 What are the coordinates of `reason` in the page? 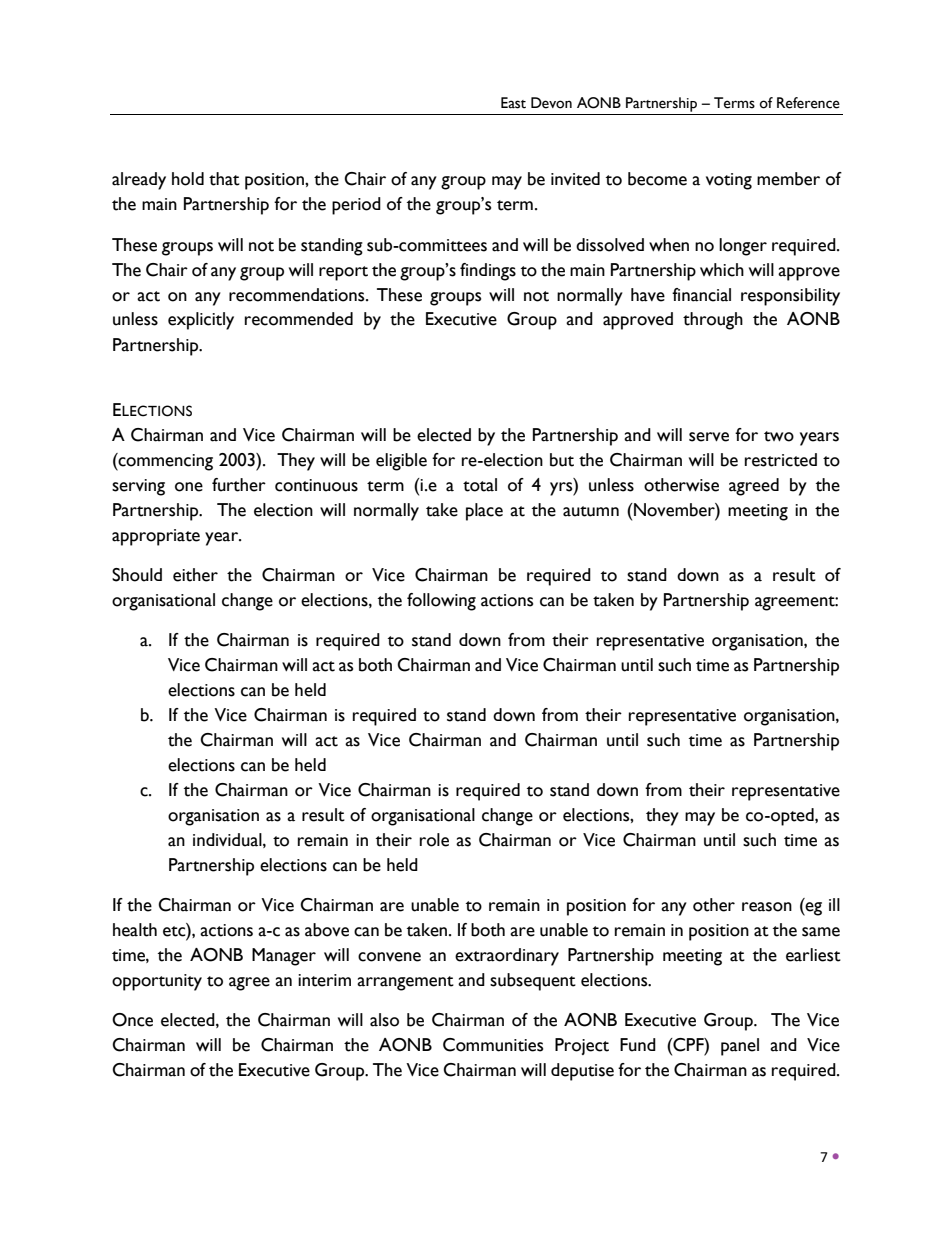 It's located at (767, 907).
